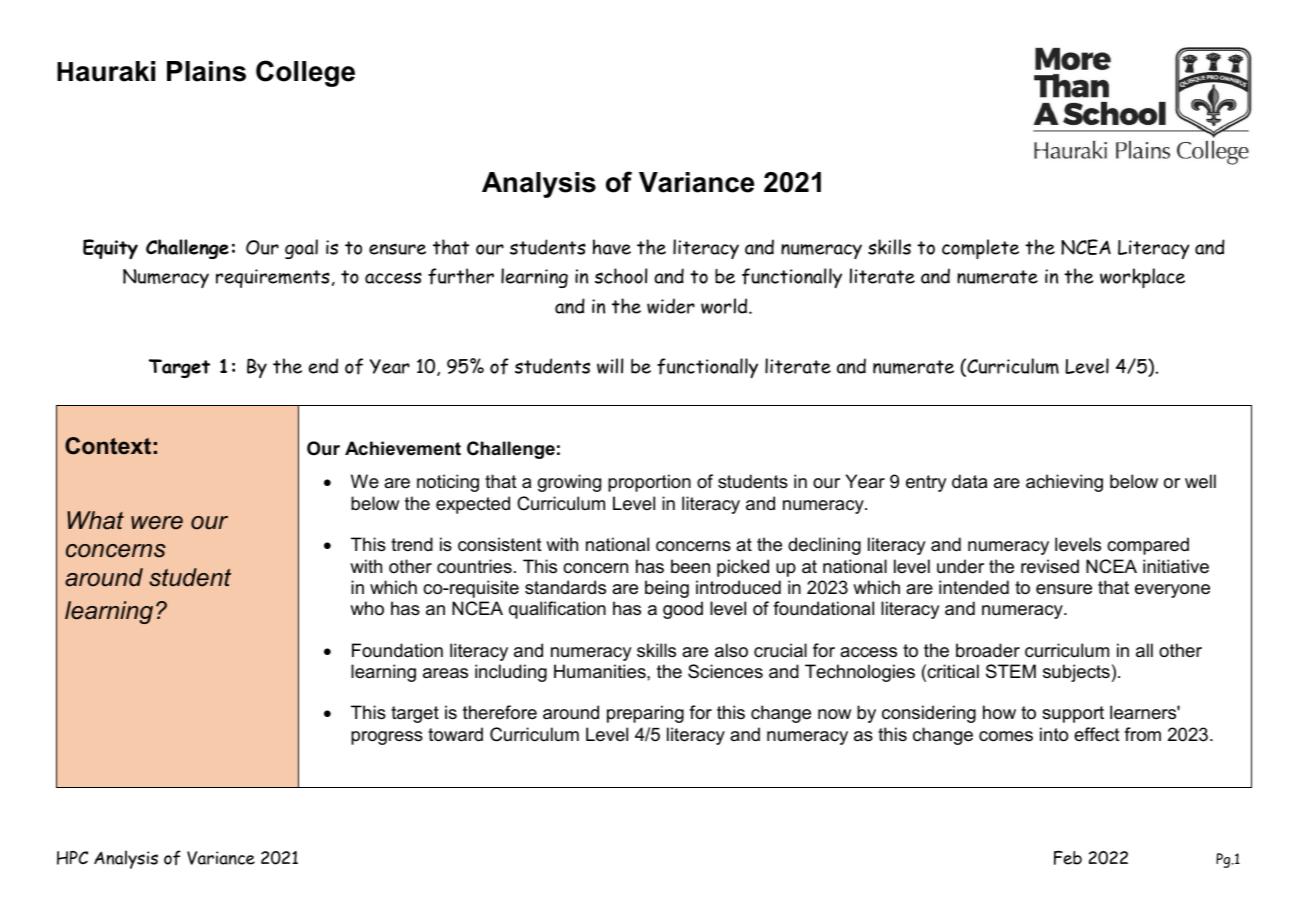 This screenshot has height=924, width=1308. What do you see at coordinates (455, 734) in the screenshot?
I see `toward` at bounding box center [455, 734].
